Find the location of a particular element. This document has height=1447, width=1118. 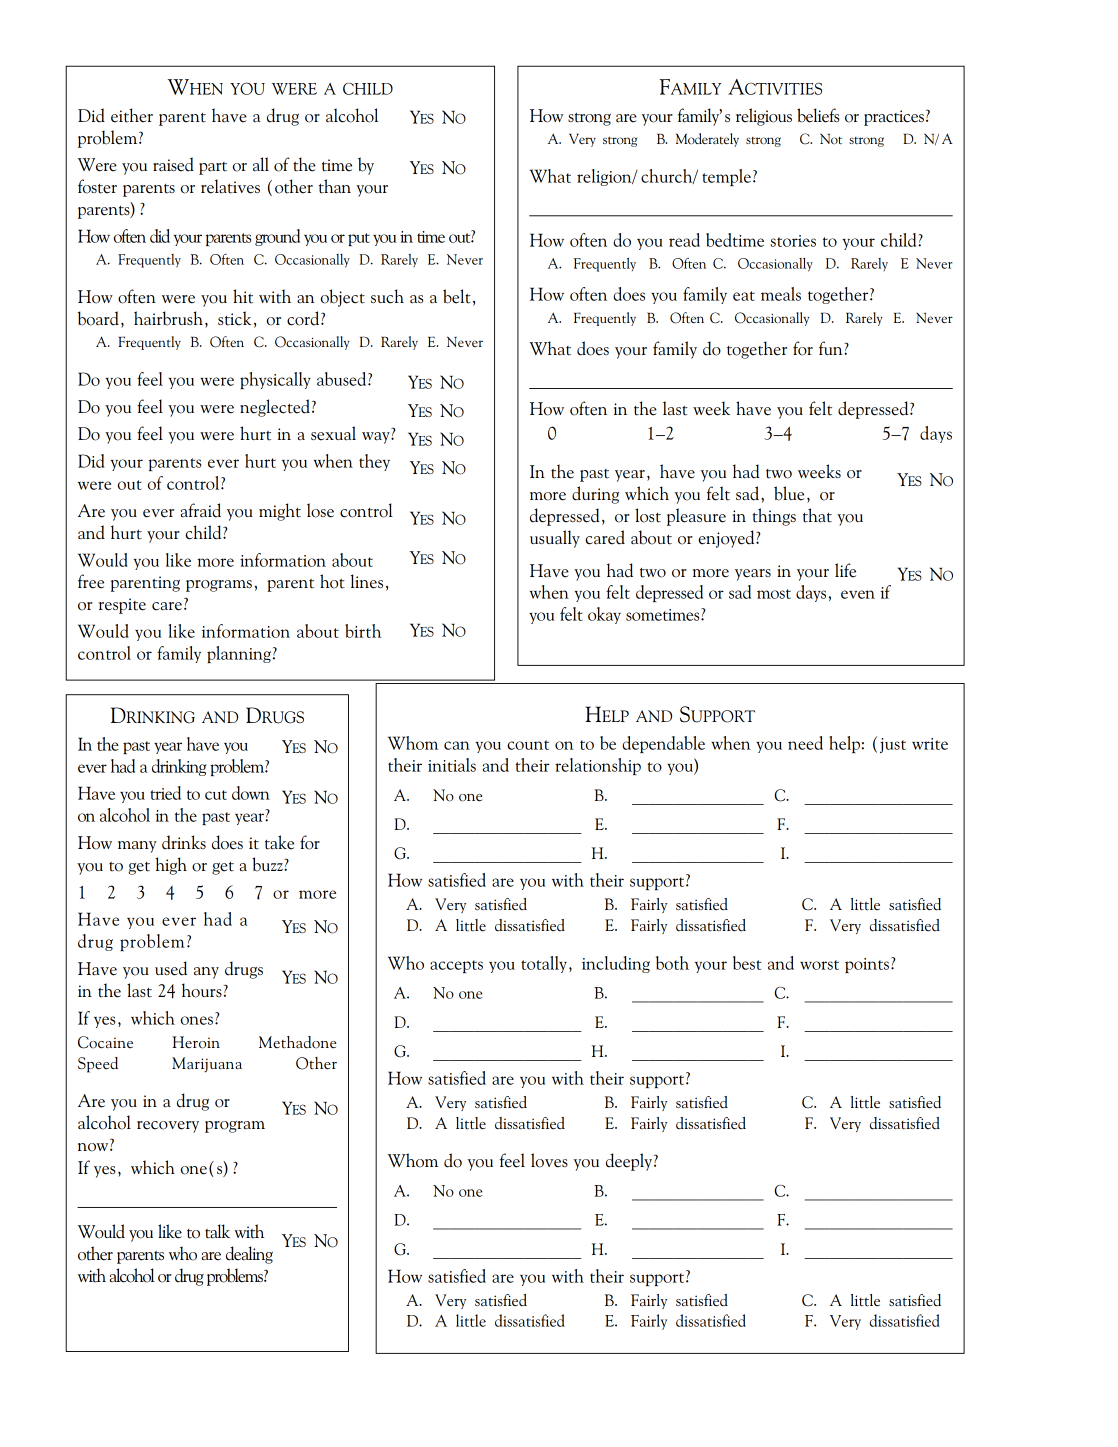

than is located at coordinates (335, 186).
